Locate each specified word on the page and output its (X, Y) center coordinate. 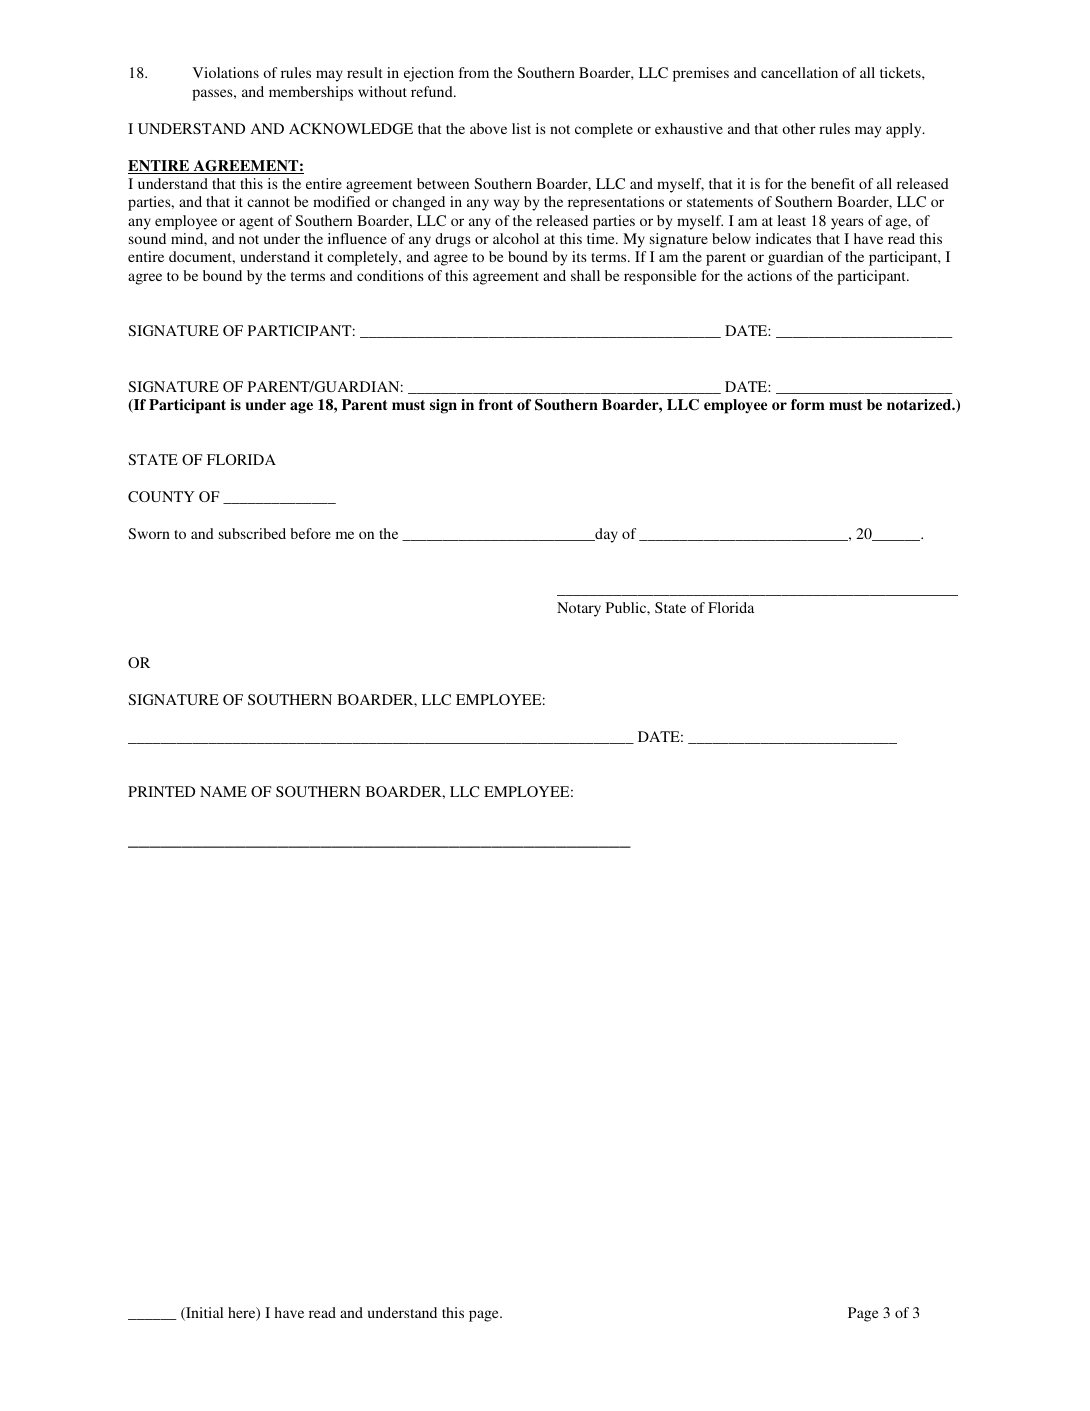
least (791, 220)
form (808, 404)
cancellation (799, 72)
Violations (225, 72)
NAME (223, 791)
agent (256, 223)
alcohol (516, 238)
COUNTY (161, 496)
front (496, 404)
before (310, 533)
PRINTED (161, 791)
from (474, 72)
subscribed (252, 533)
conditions (390, 275)
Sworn (149, 533)
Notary (579, 609)
